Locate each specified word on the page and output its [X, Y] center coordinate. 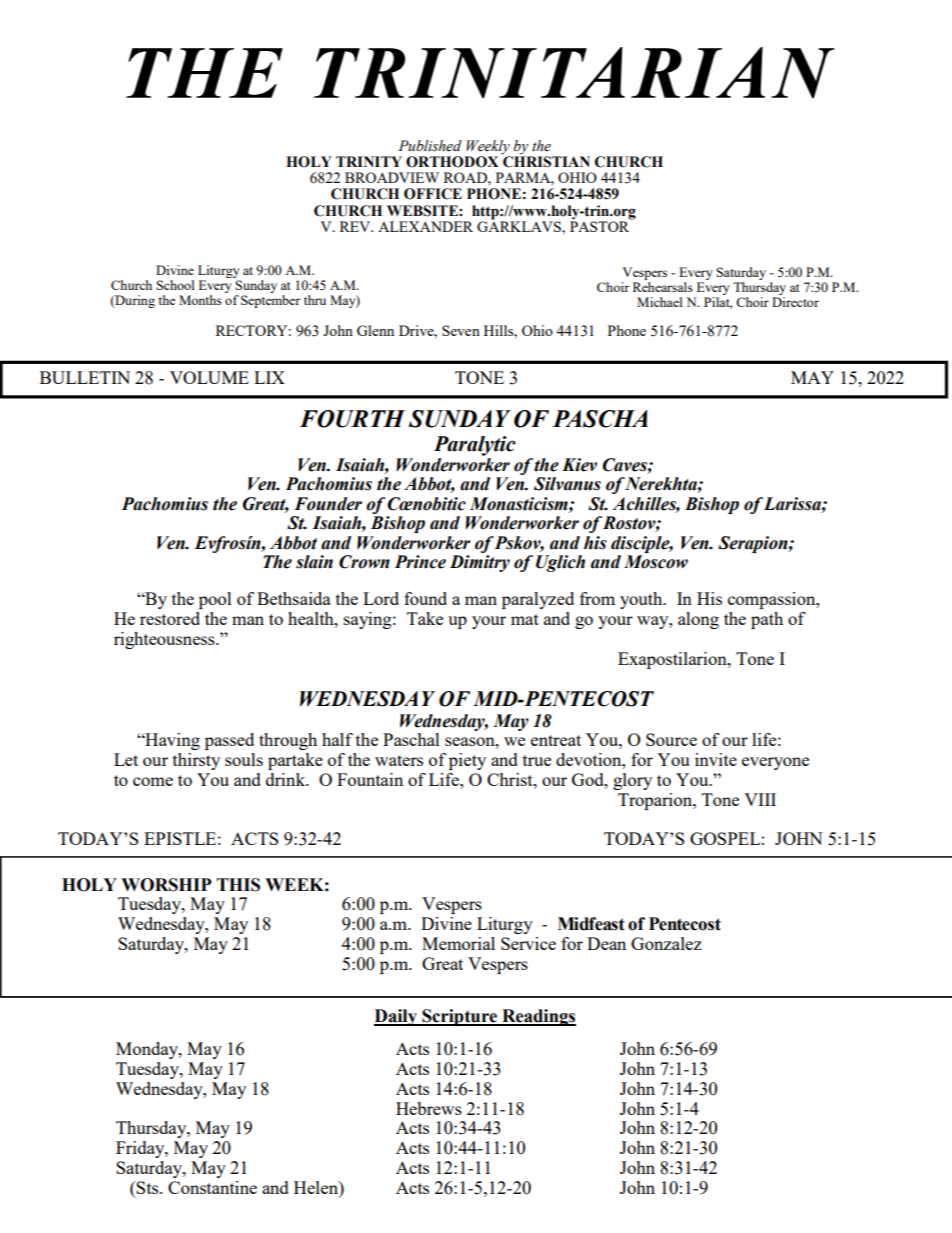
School [176, 285]
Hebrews [429, 1108]
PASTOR [601, 225]
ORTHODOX [452, 162]
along [698, 620]
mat [525, 619]
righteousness [165, 640]
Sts [148, 1187]
